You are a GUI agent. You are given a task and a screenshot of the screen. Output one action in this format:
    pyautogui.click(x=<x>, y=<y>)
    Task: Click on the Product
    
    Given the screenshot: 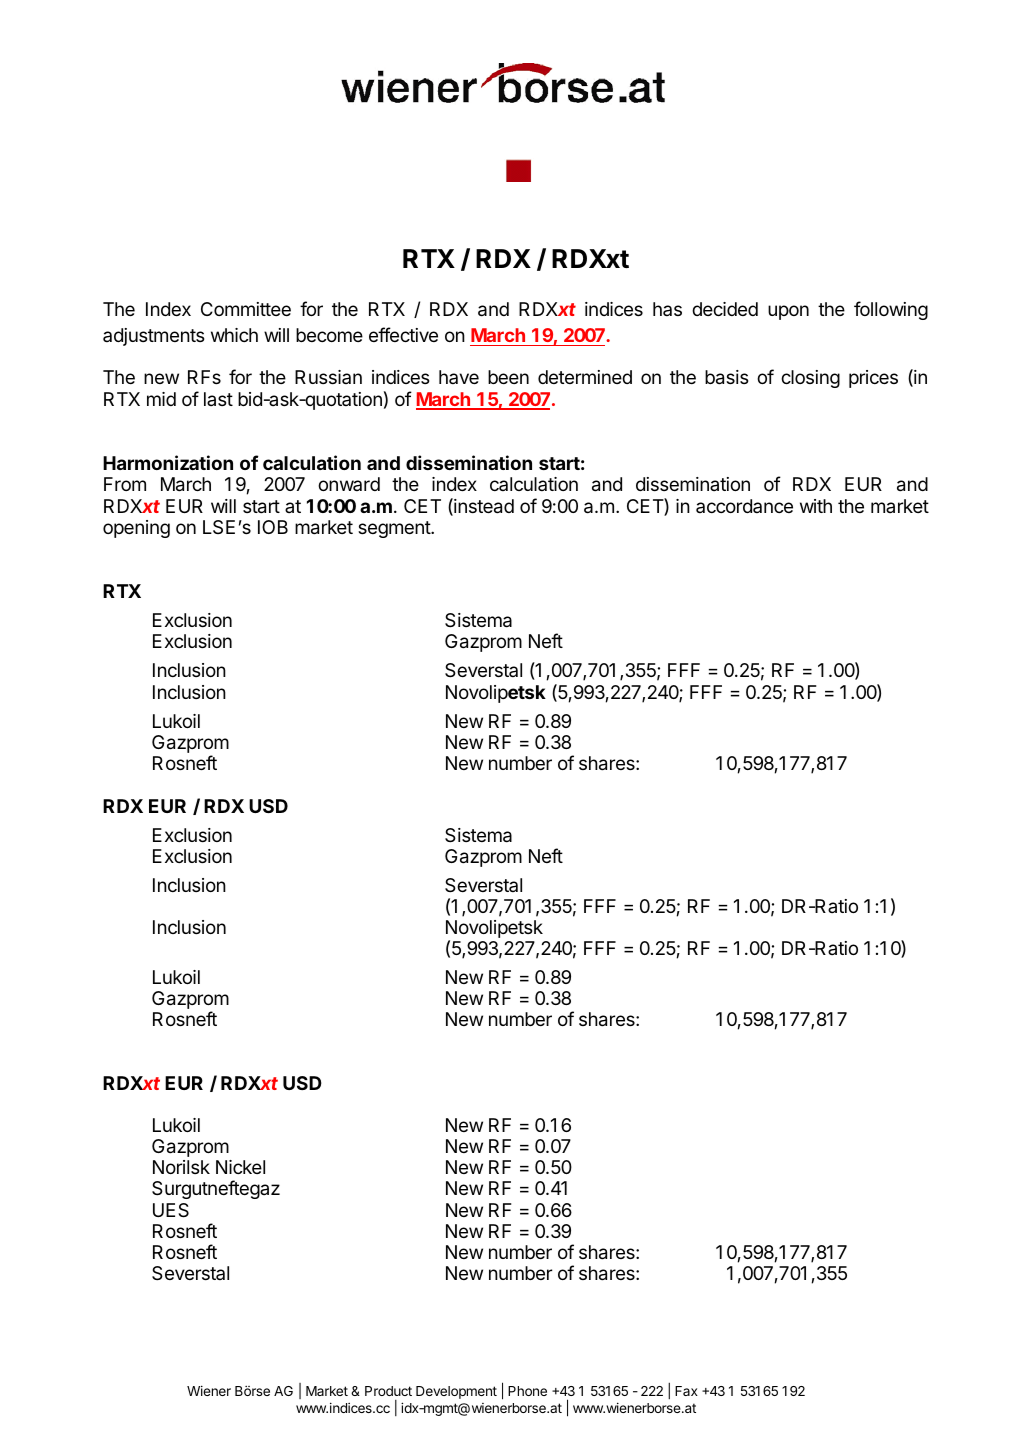 What is the action you would take?
    pyautogui.click(x=388, y=1391)
